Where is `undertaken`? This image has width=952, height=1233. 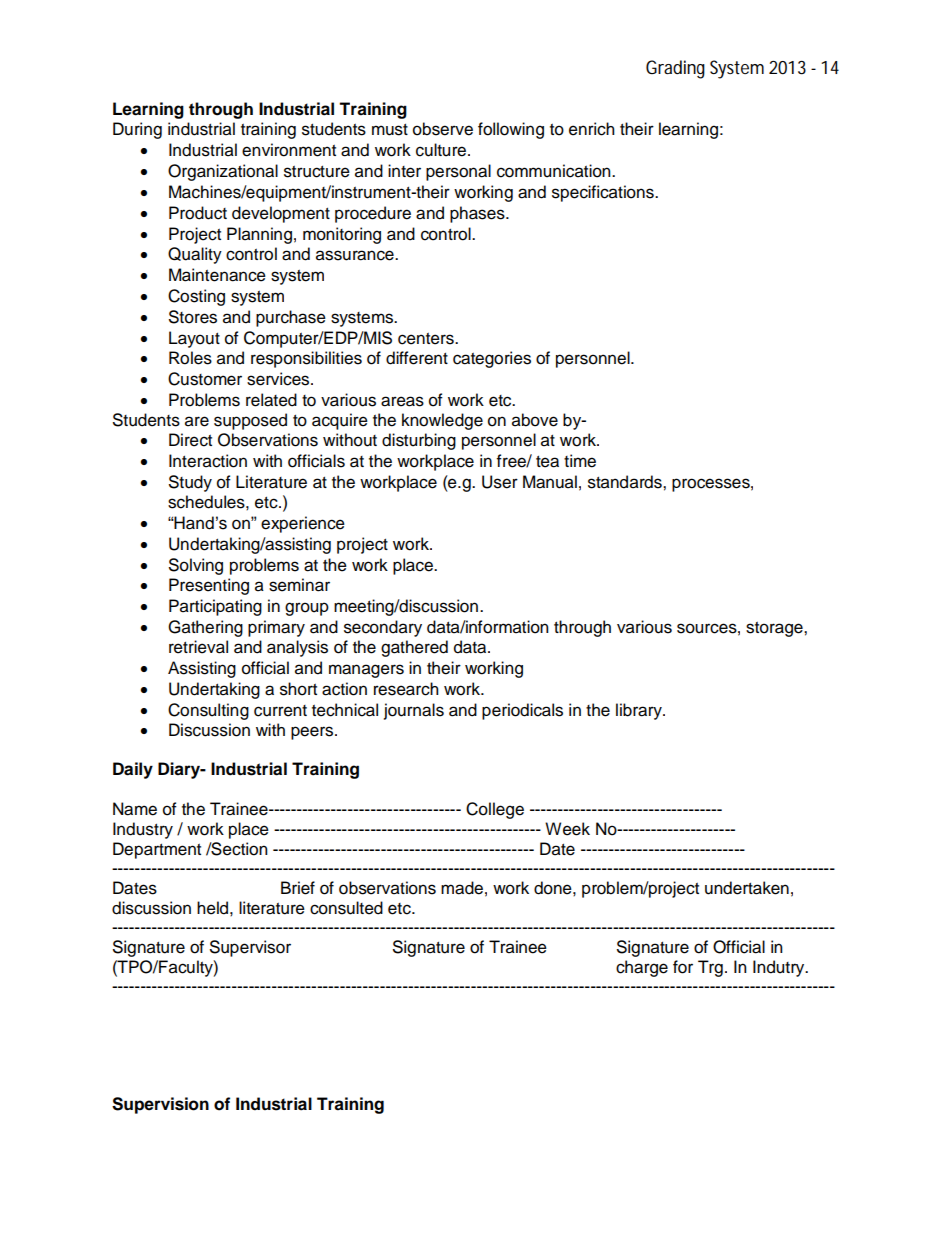 undertaken is located at coordinates (747, 888).
